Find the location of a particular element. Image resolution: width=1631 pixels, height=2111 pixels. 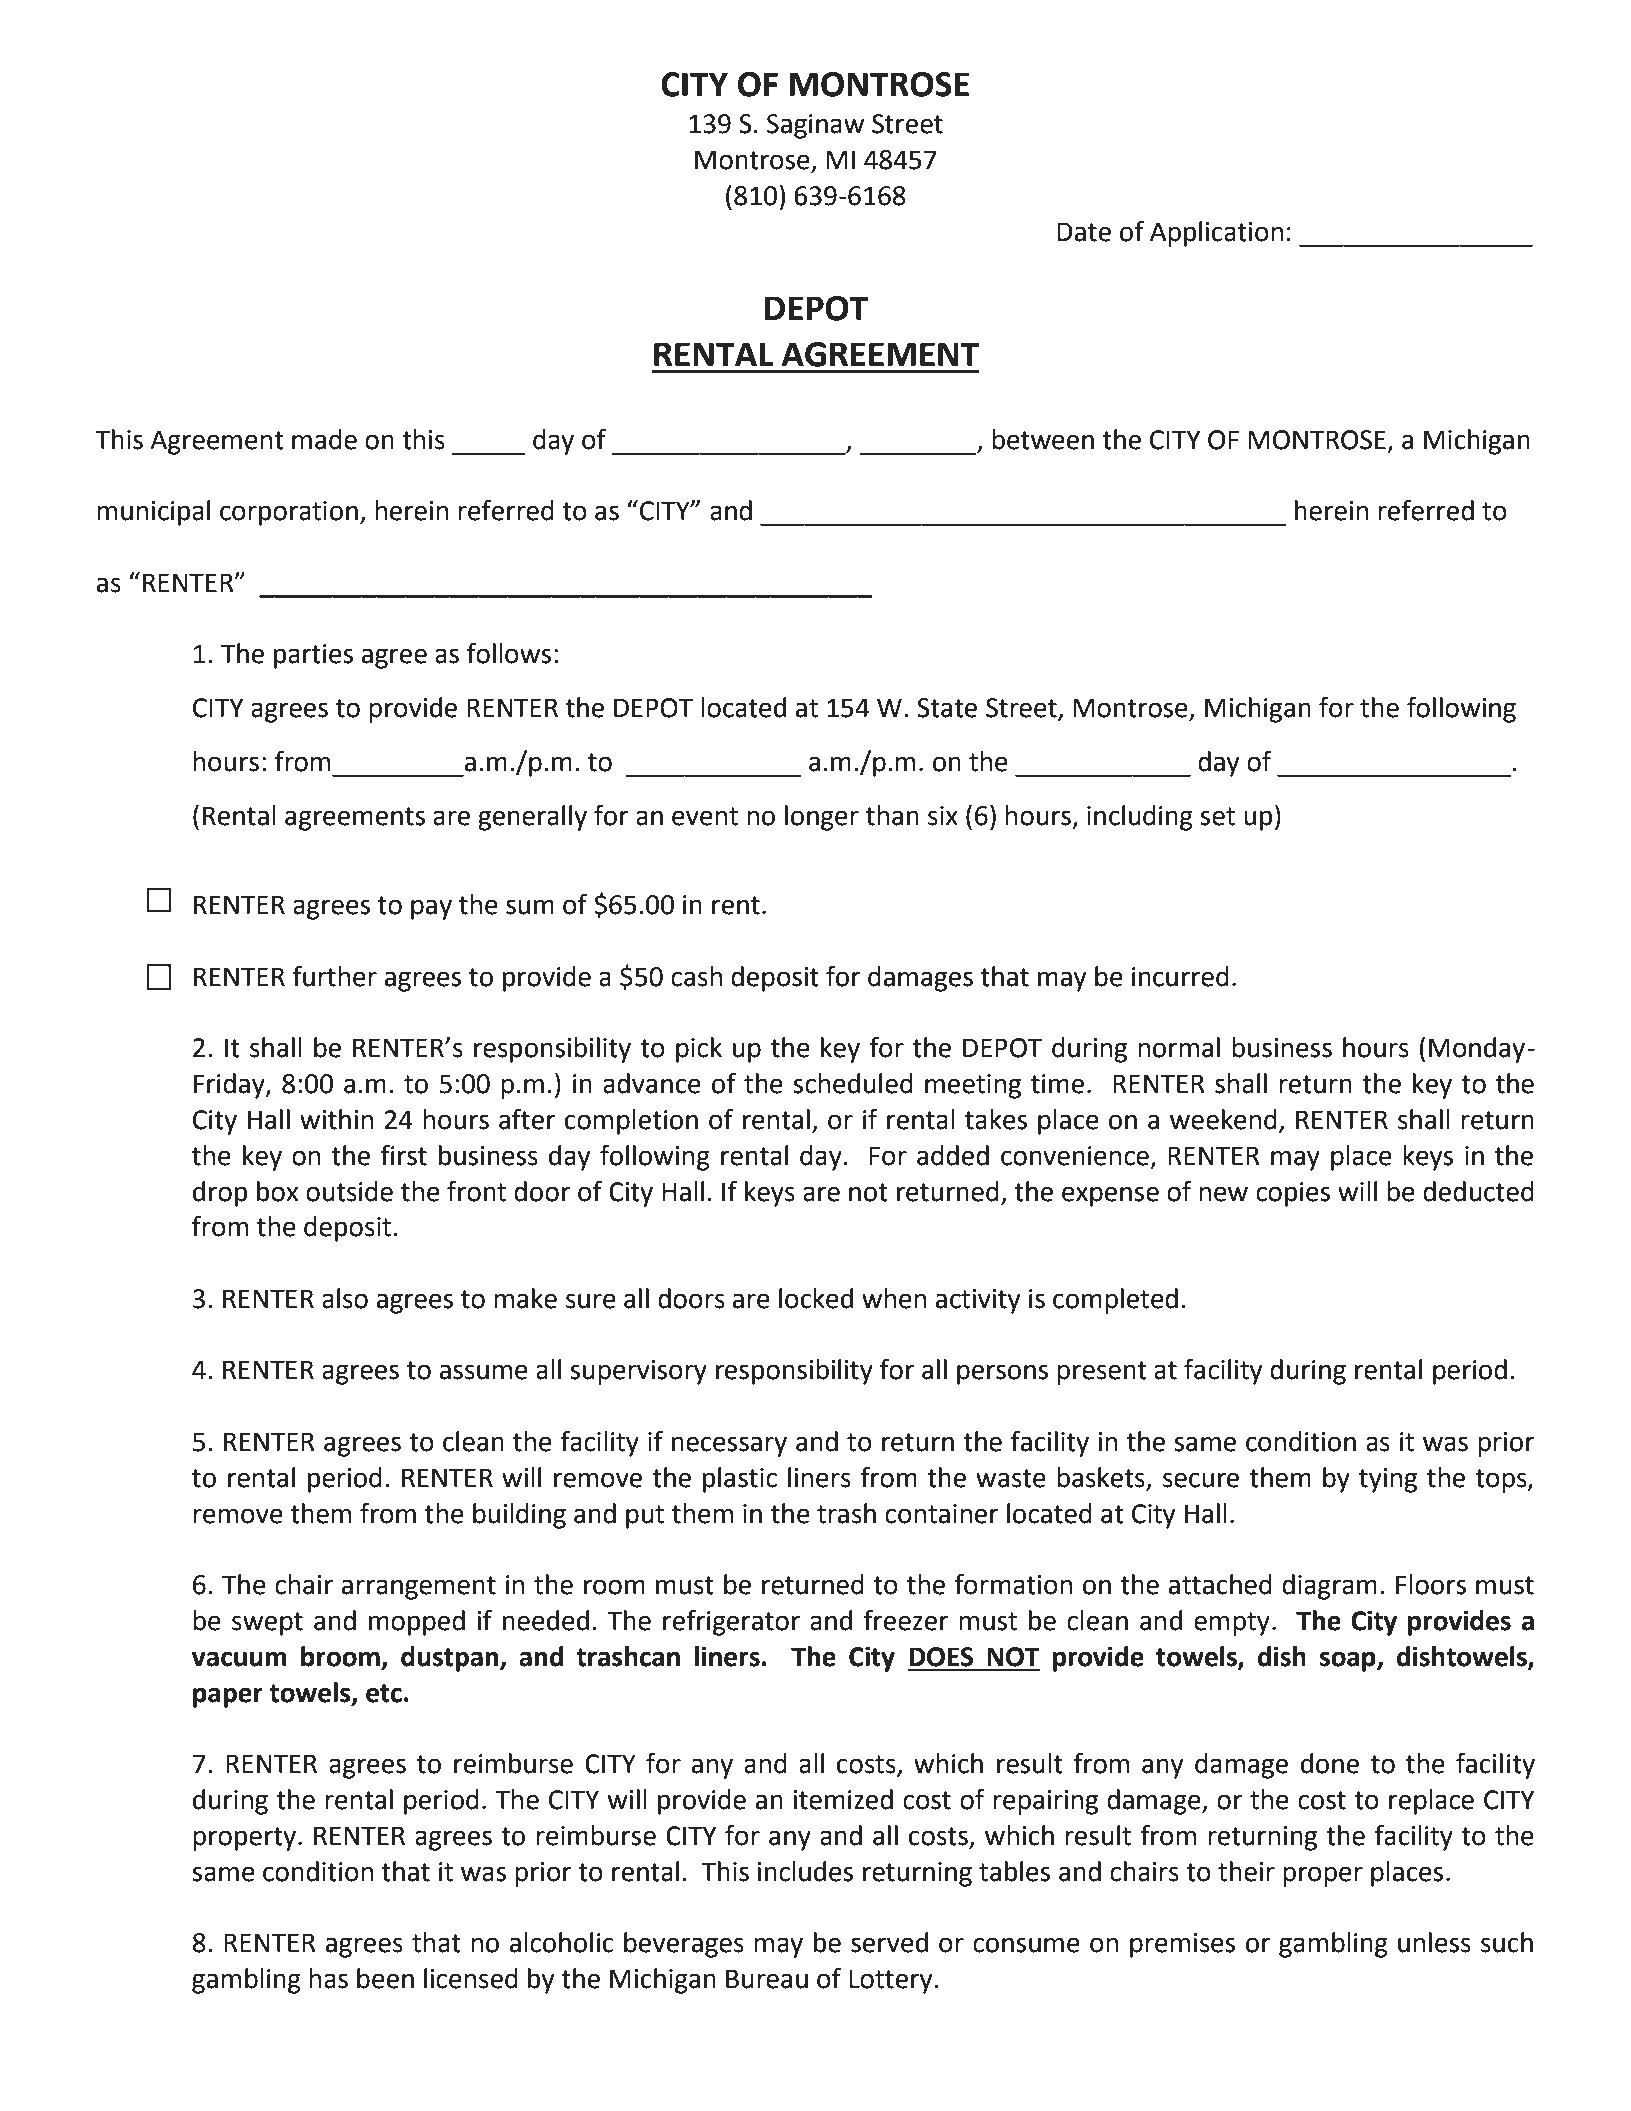

made is located at coordinates (324, 439).
